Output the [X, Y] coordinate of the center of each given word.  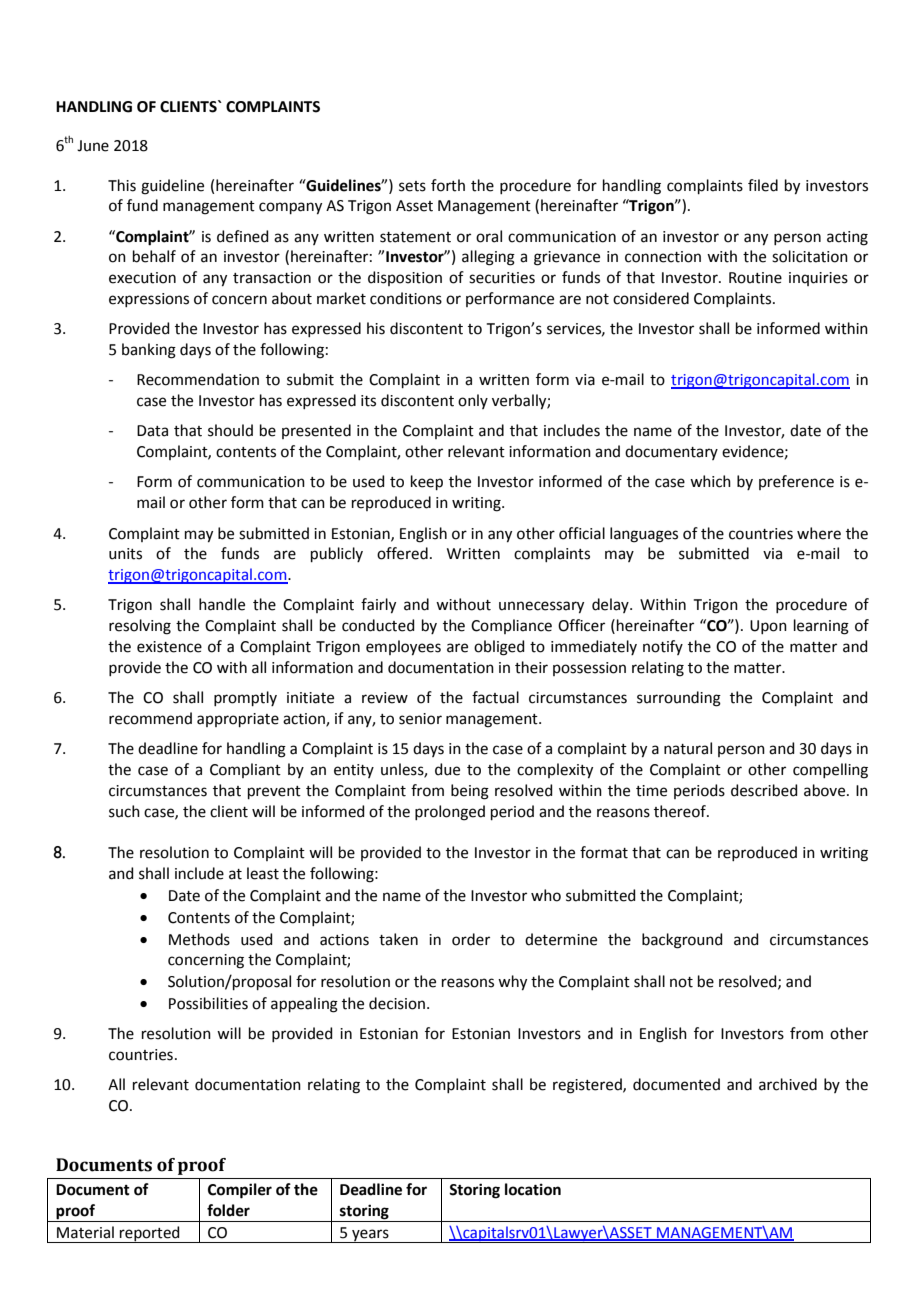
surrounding [679, 699]
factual [495, 697]
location [533, 1189]
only [473, 401]
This [122, 185]
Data [152, 431]
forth [448, 185]
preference [796, 482]
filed [763, 185]
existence [169, 647]
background [682, 941]
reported [150, 1234]
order [471, 939]
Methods [199, 939]
